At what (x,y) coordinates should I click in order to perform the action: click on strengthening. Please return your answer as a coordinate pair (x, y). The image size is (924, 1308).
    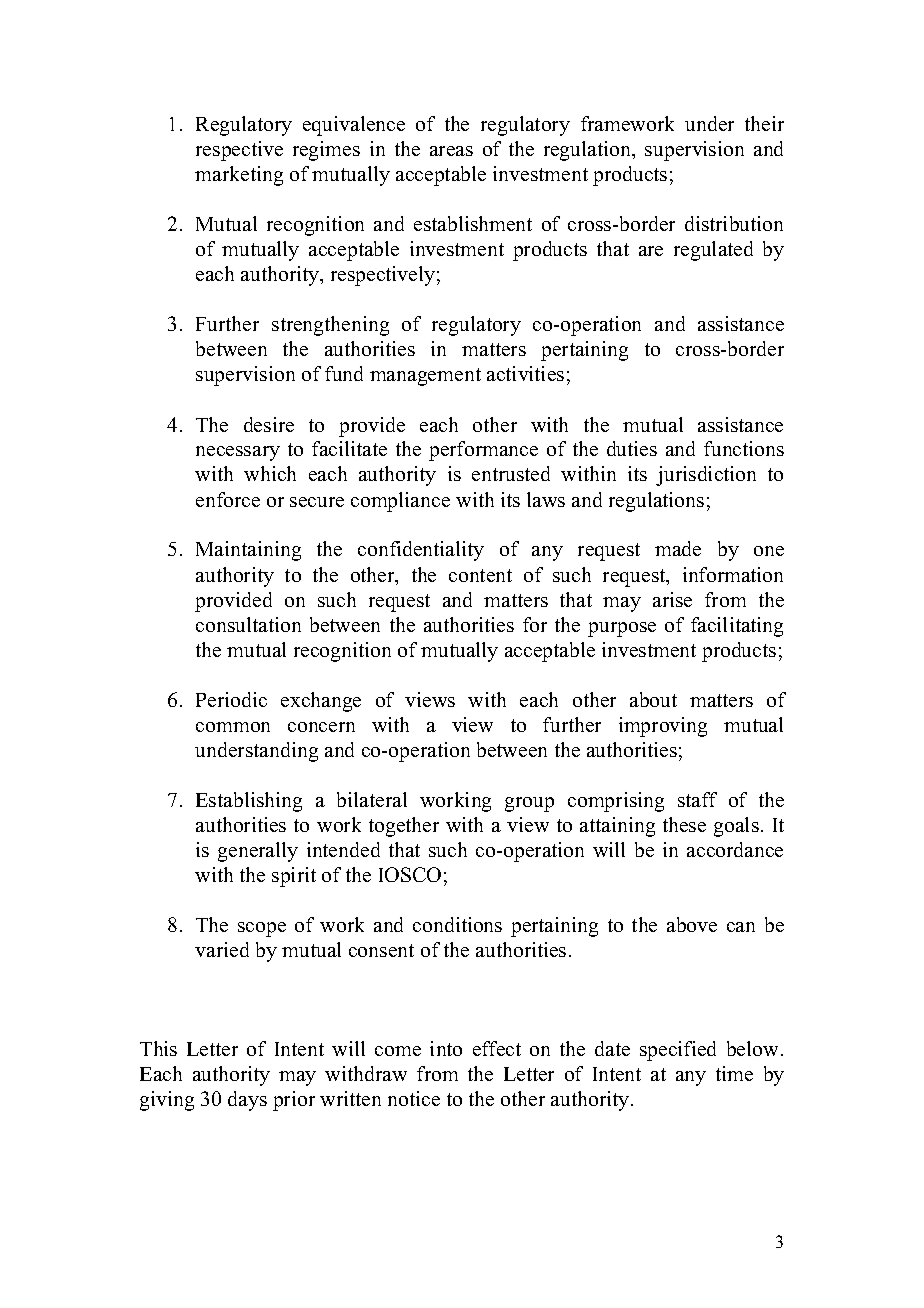
    Looking at the image, I should click on (330, 326).
